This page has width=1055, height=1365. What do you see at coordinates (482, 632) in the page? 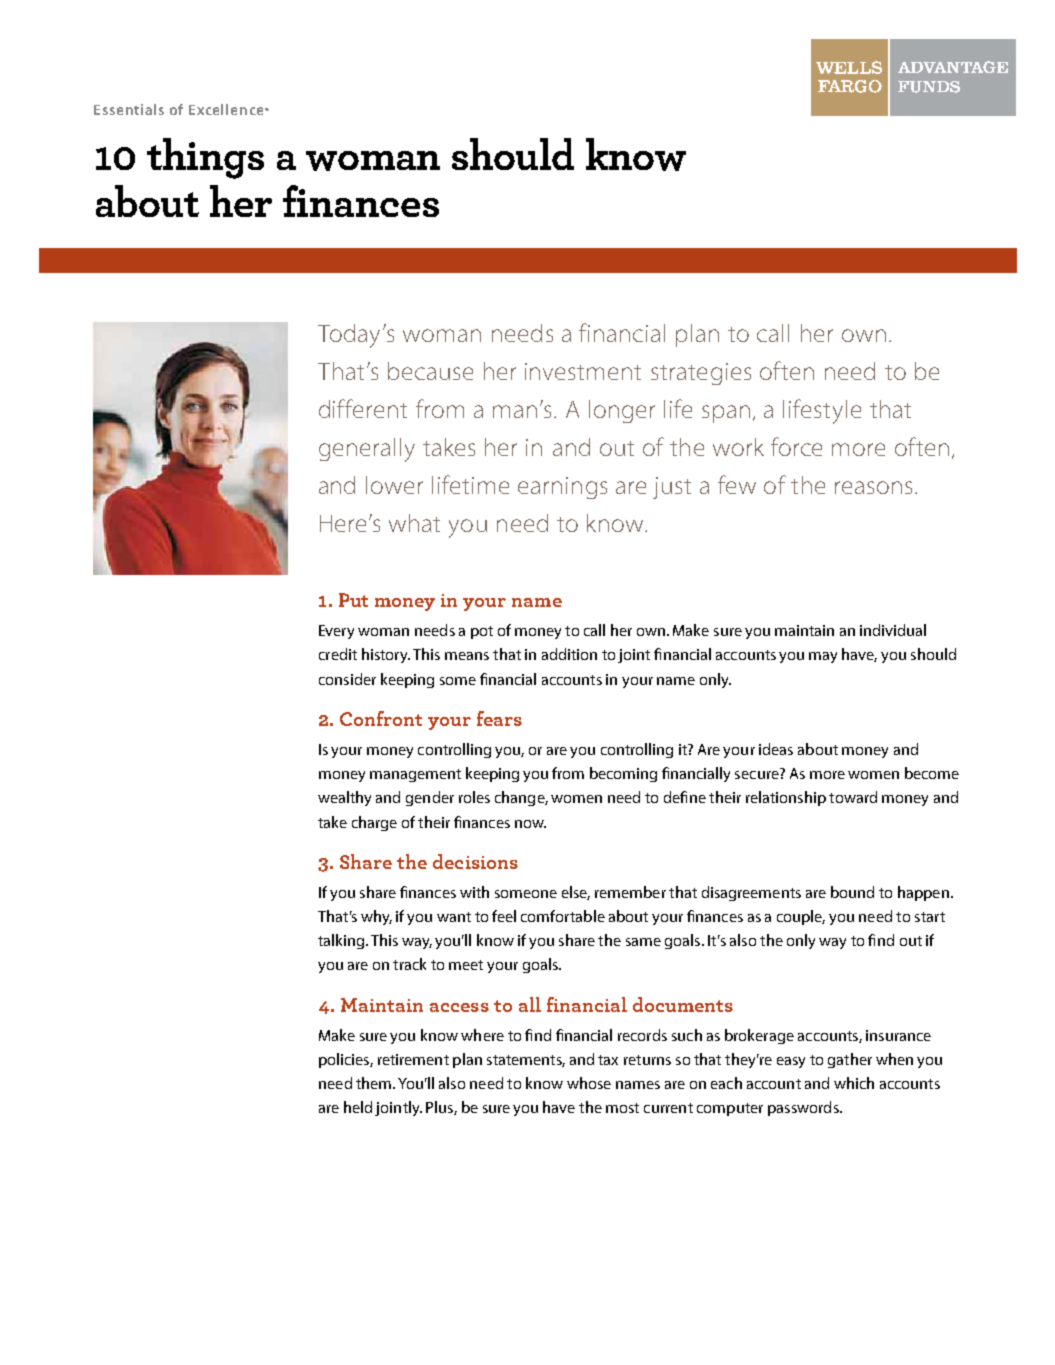
I see `pot` at bounding box center [482, 632].
